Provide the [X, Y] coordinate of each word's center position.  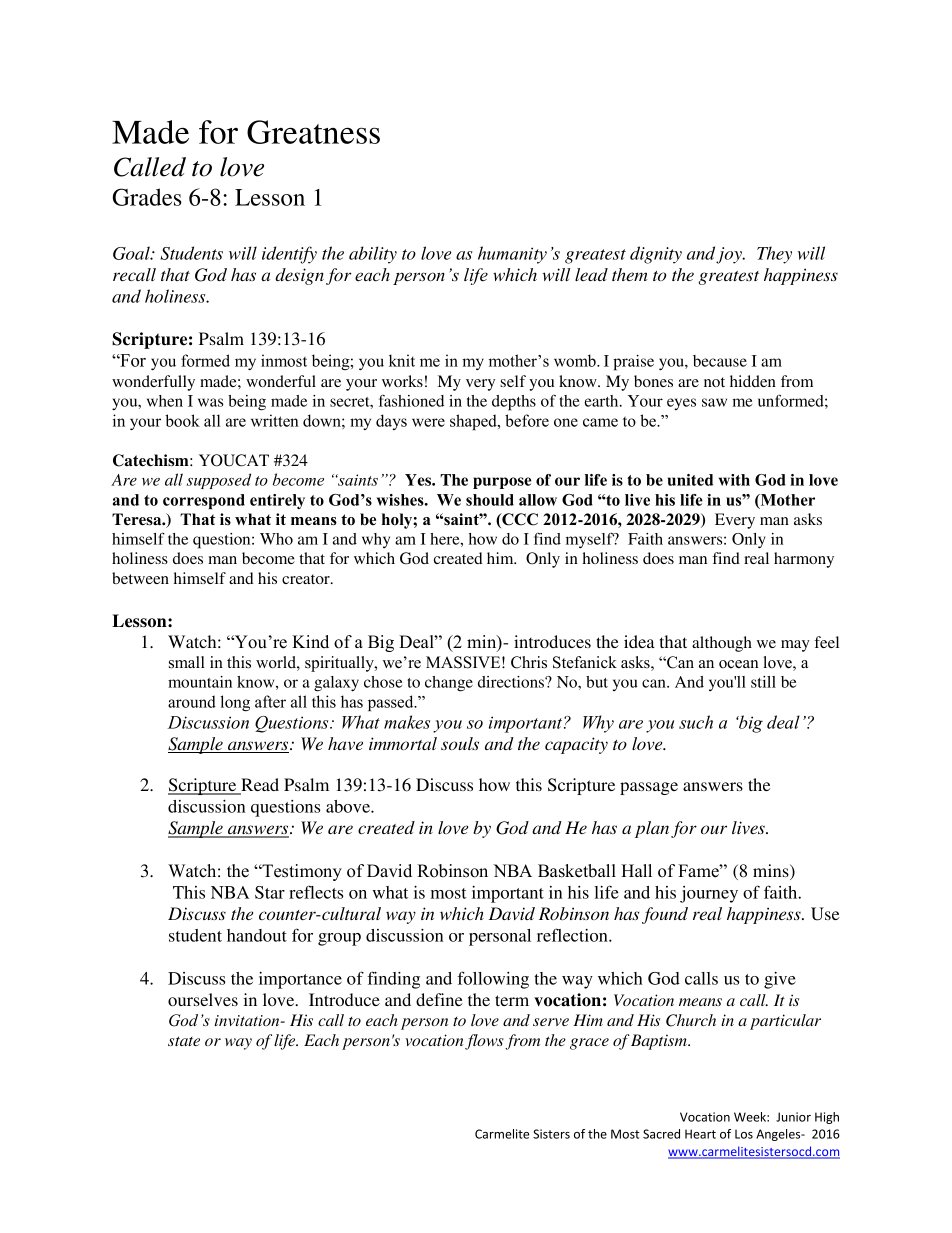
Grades [147, 197]
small [187, 662]
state [184, 1041]
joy [730, 255]
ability [373, 255]
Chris [529, 662]
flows [484, 1042]
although [722, 644]
